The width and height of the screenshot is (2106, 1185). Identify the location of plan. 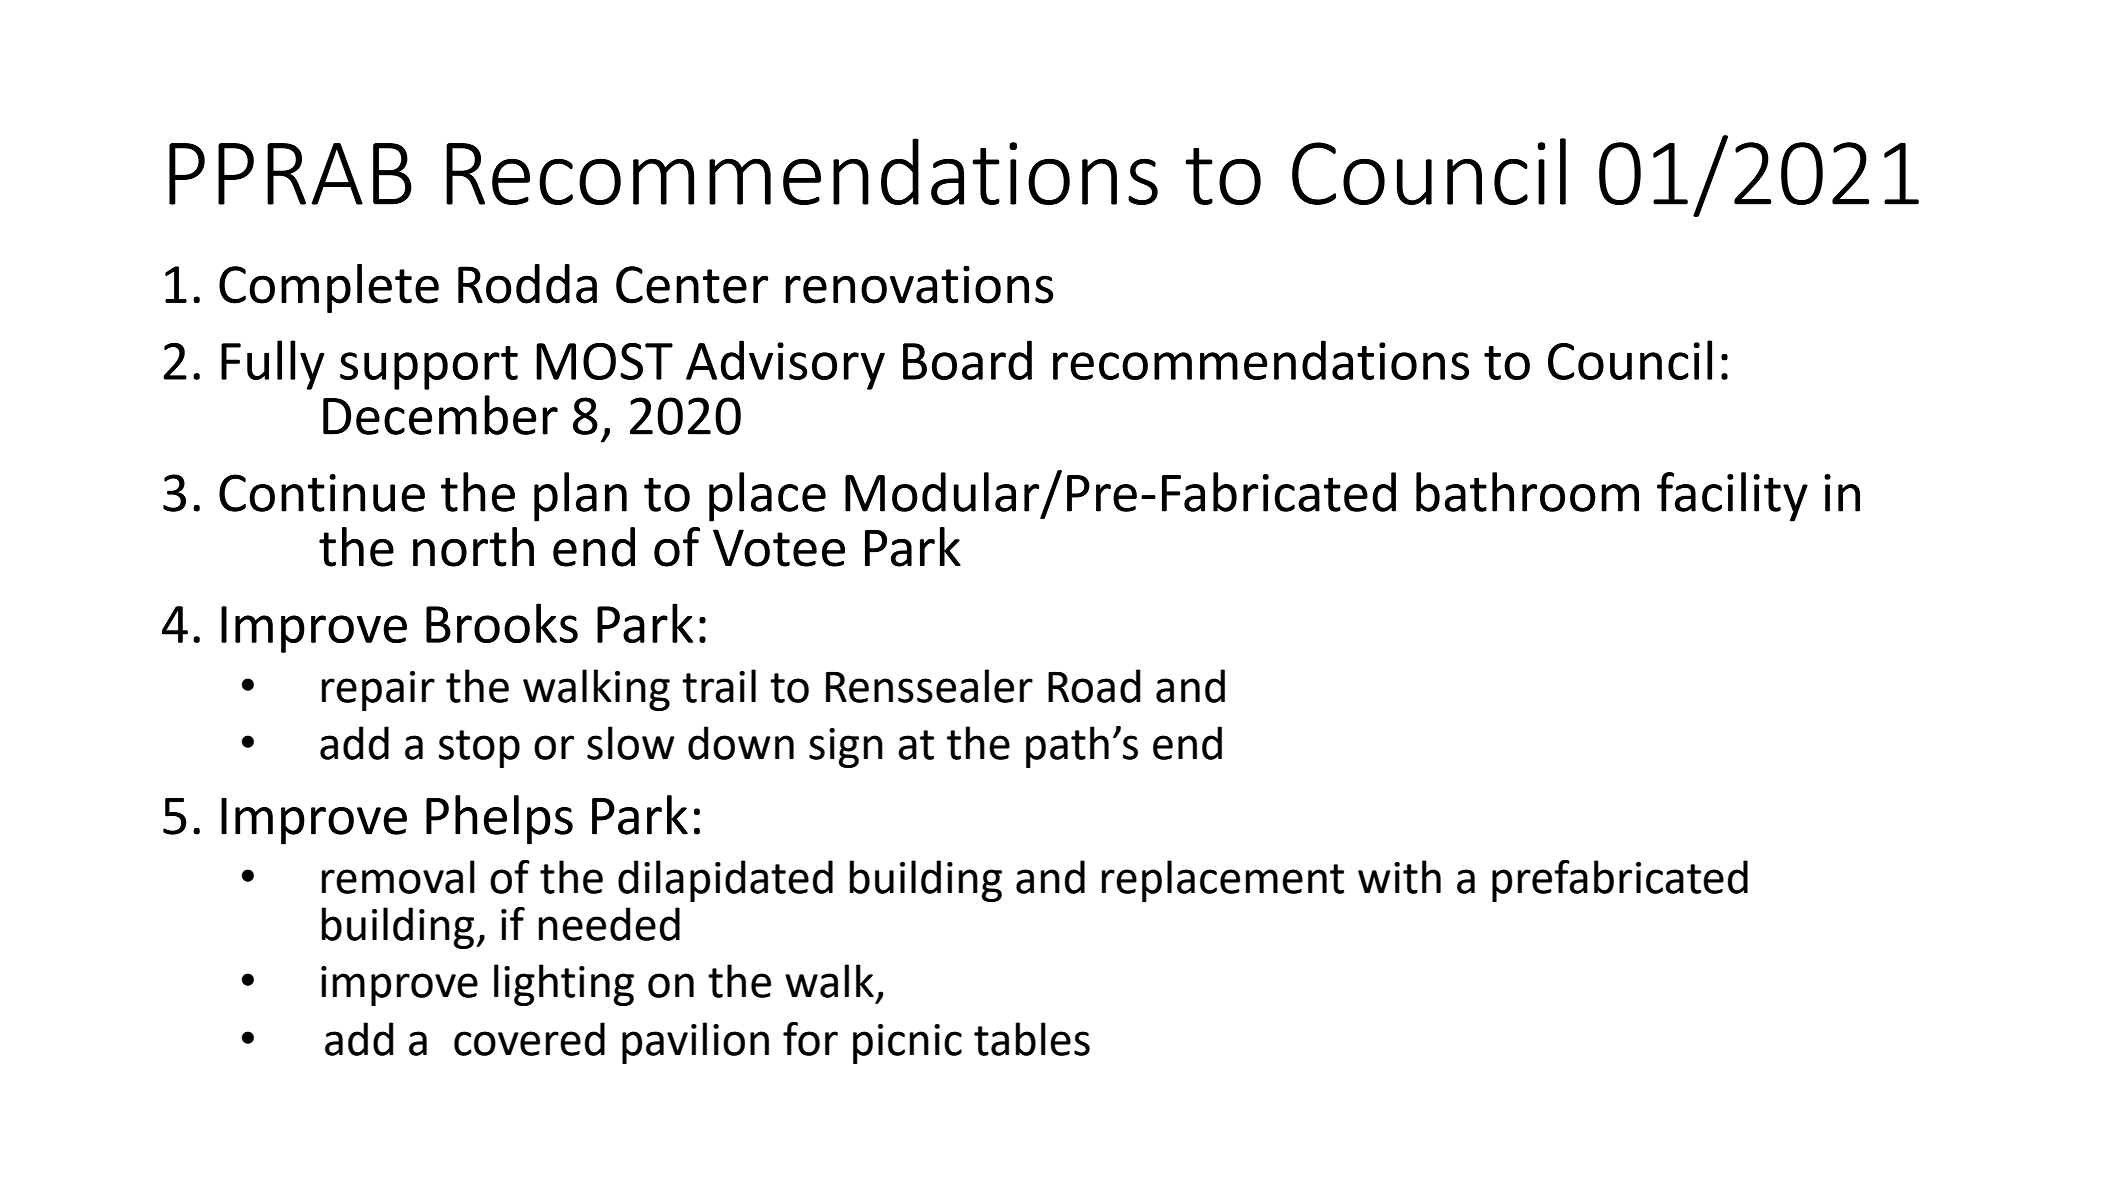
(580, 497).
